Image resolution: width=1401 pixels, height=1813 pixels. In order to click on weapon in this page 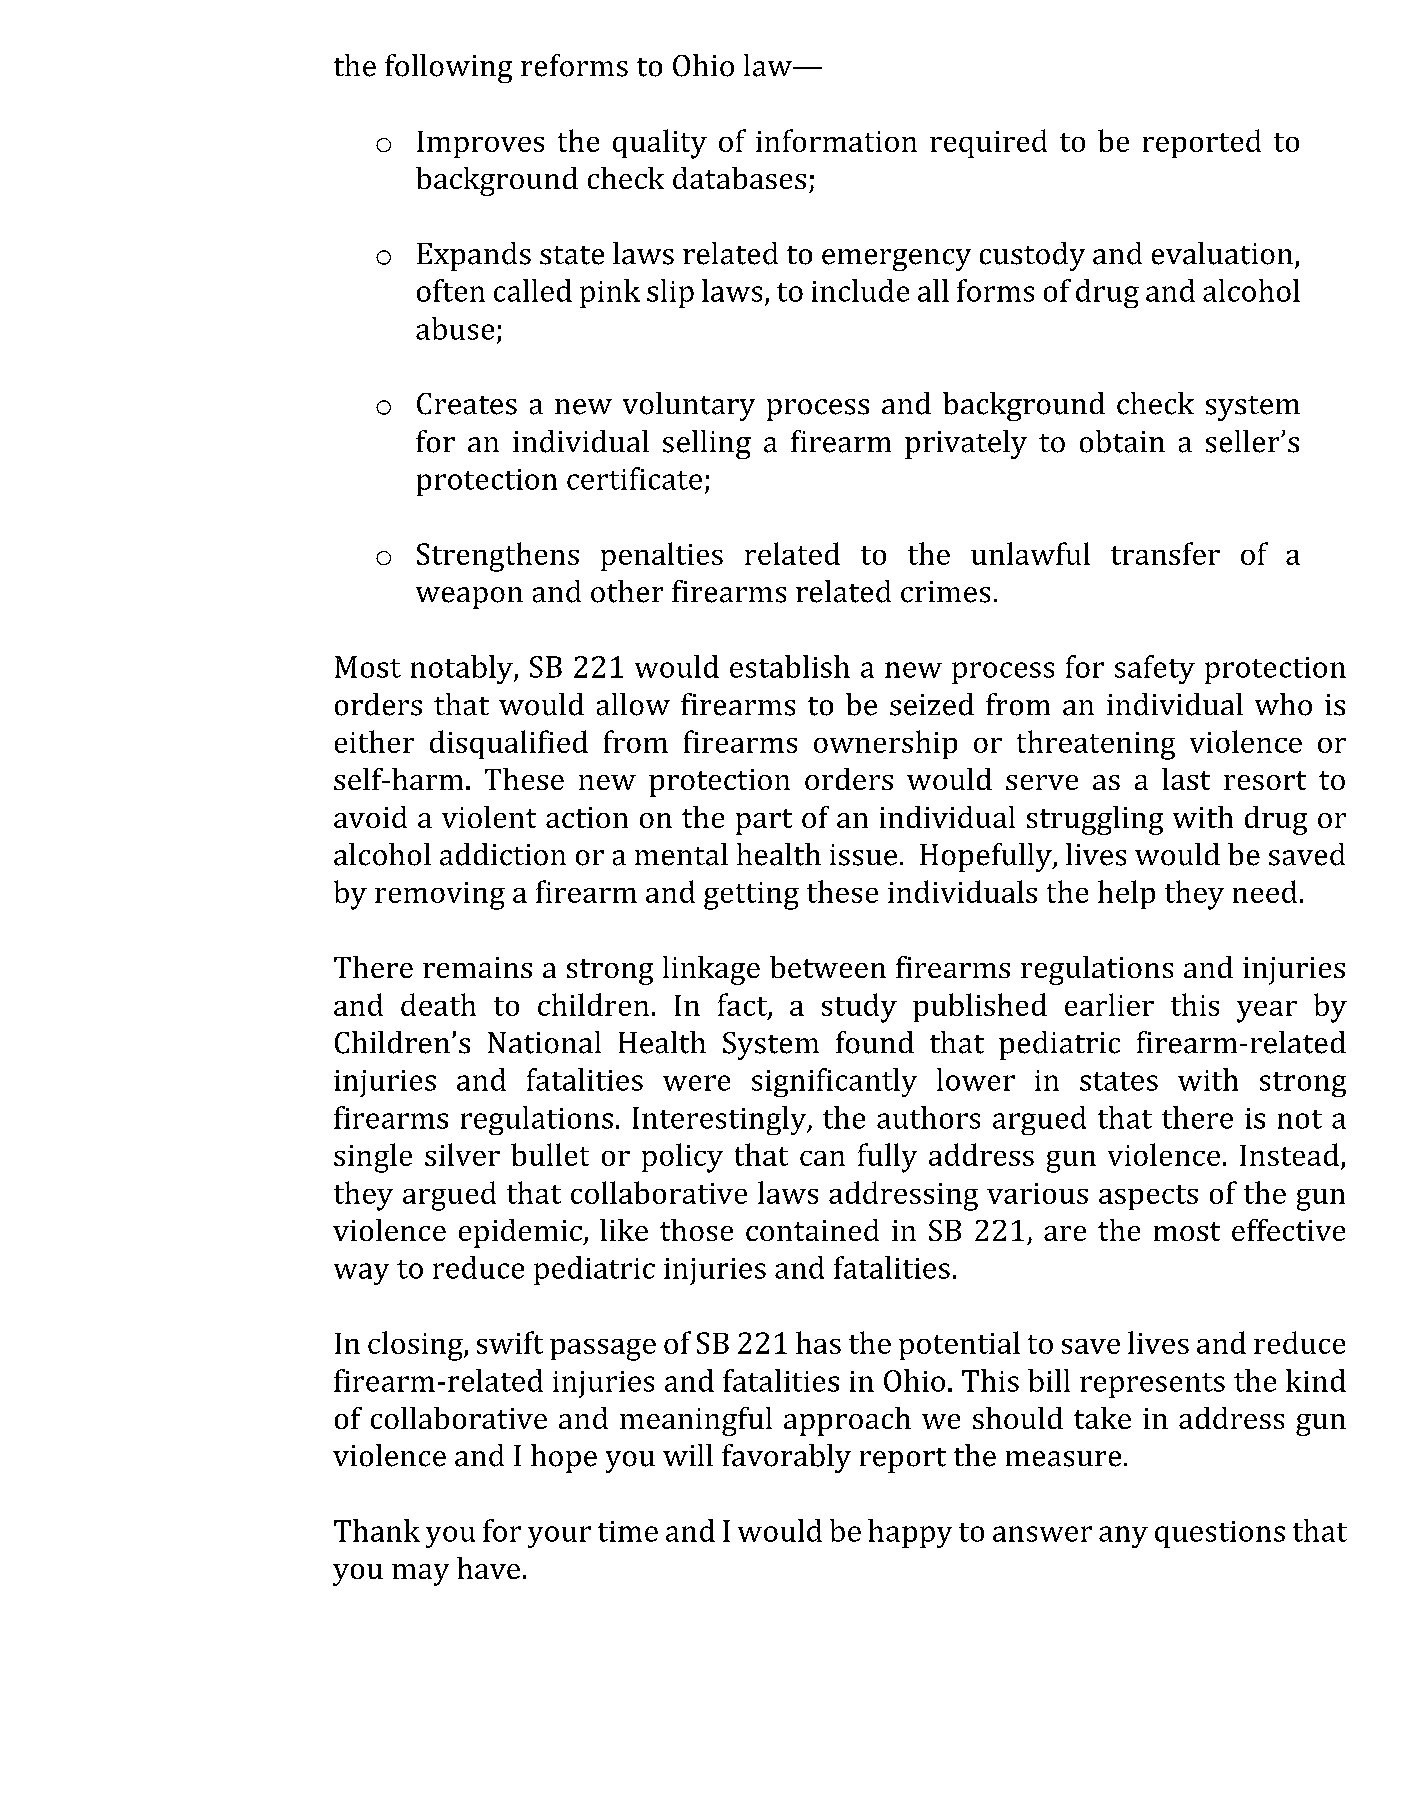, I will do `click(469, 598)`.
